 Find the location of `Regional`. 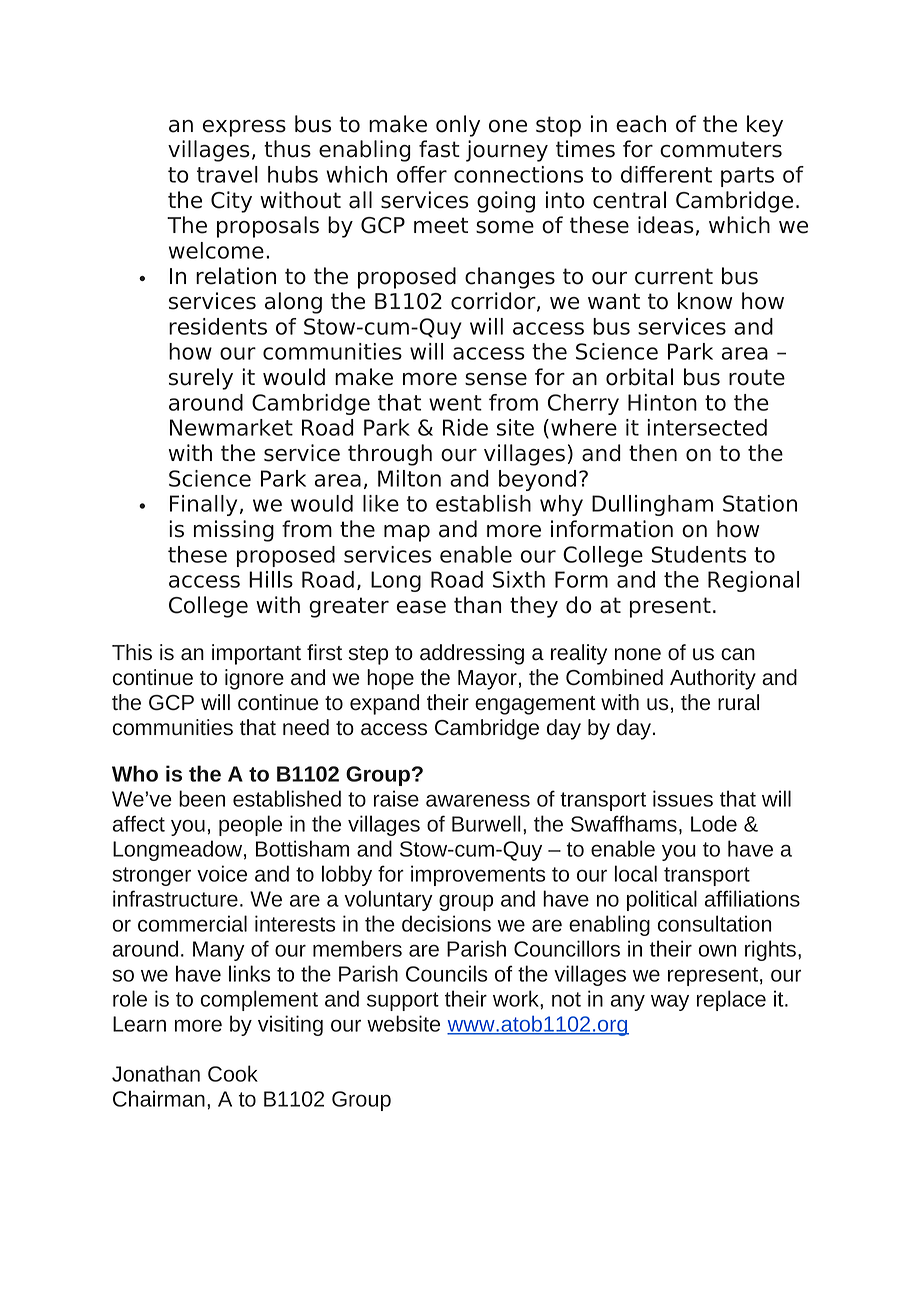

Regional is located at coordinates (753, 581).
